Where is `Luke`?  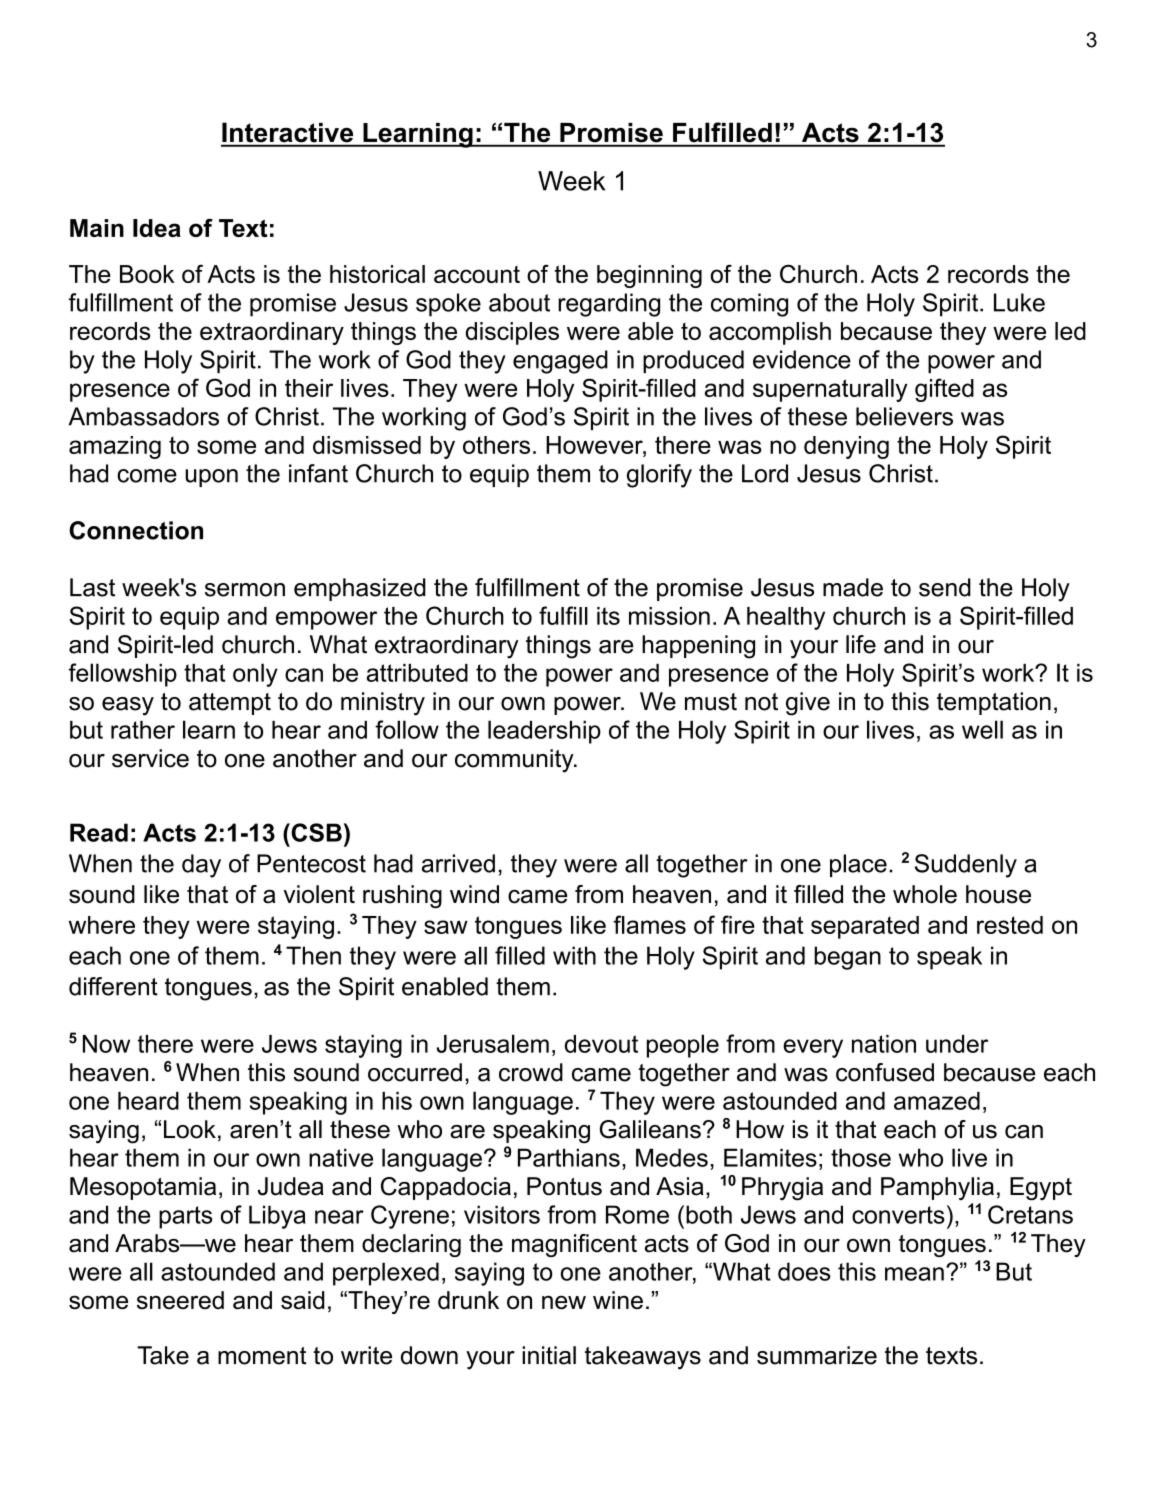 Luke is located at coordinates (1019, 302).
